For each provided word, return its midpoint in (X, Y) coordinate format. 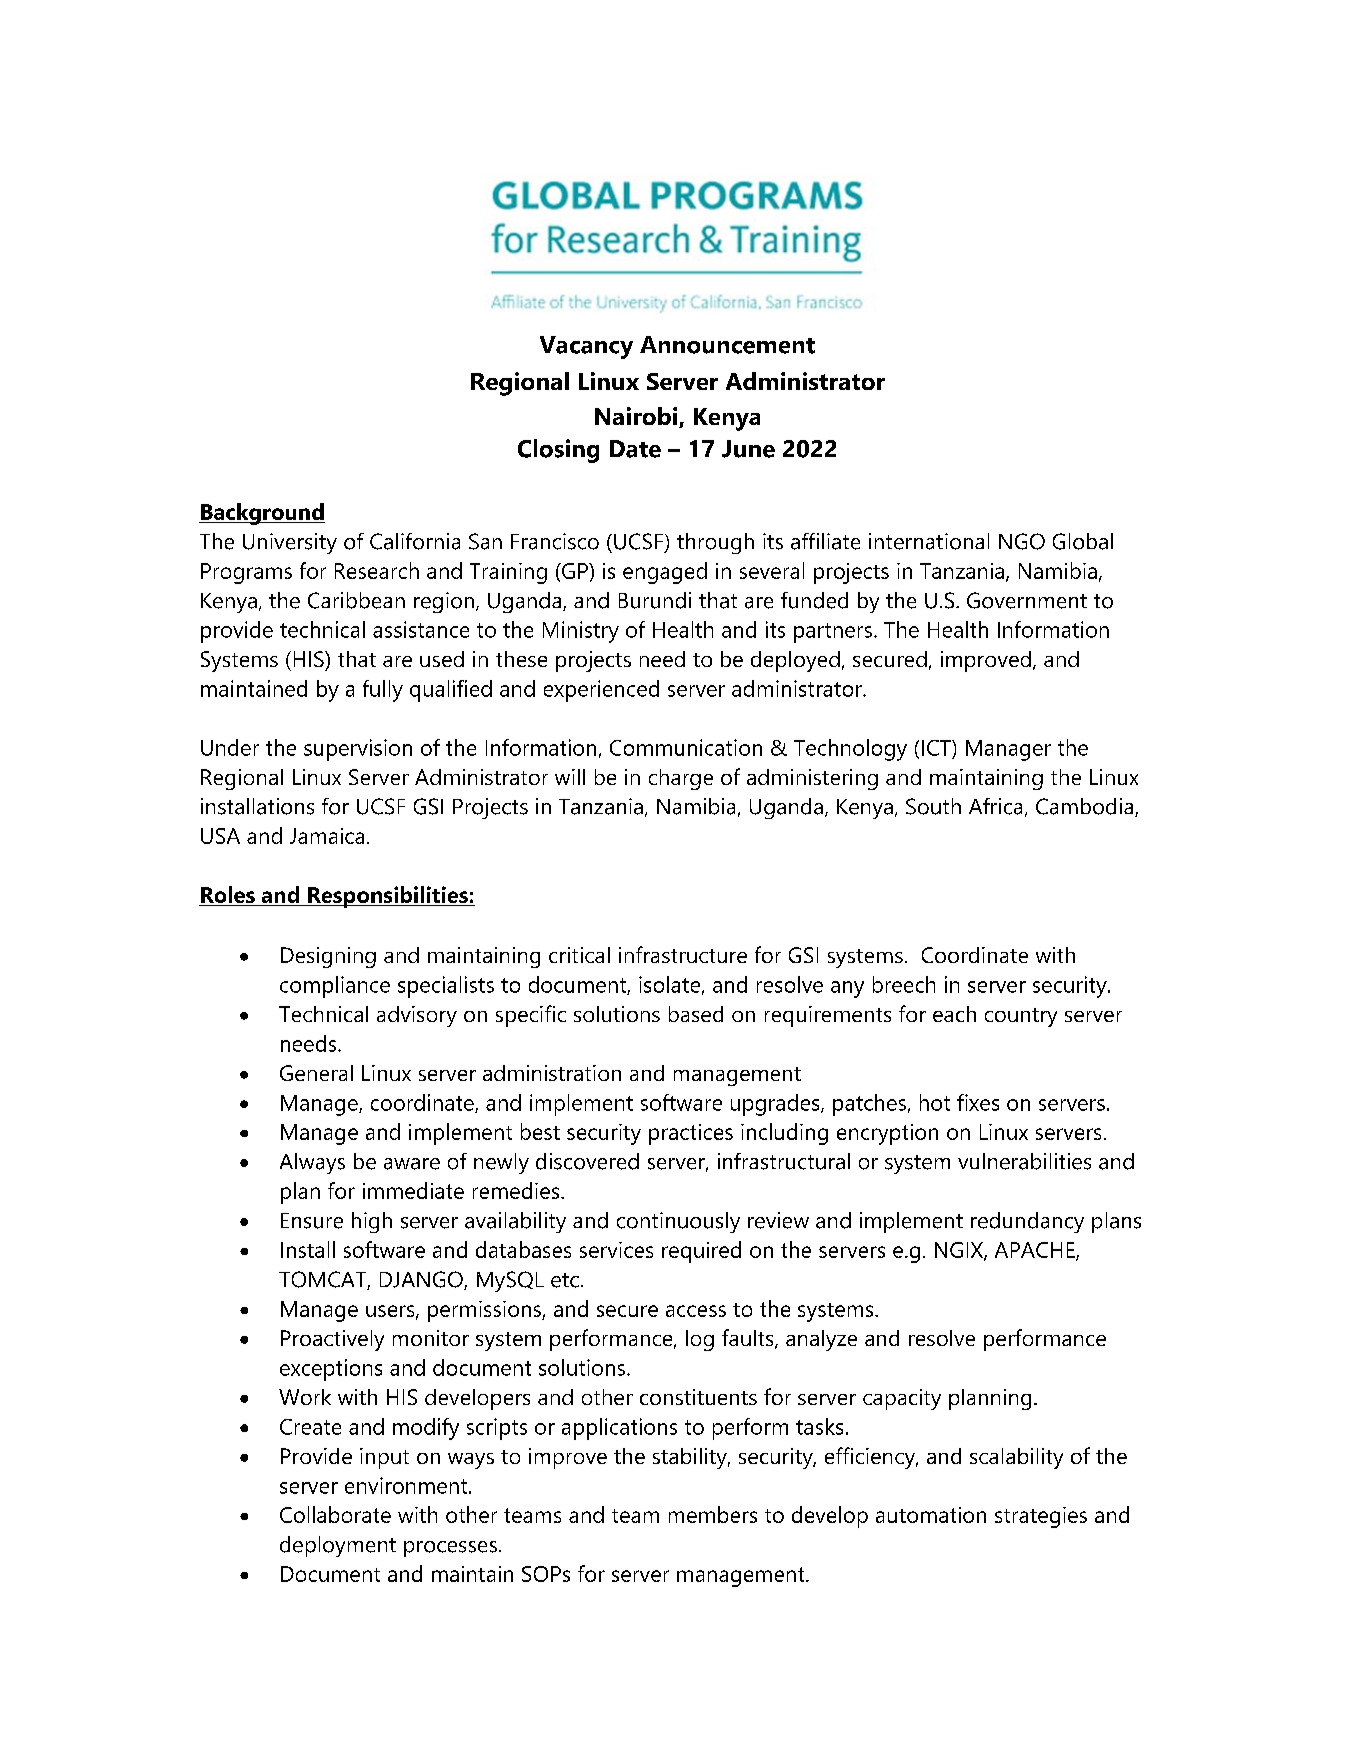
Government (1027, 600)
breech (904, 984)
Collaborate (335, 1514)
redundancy (1027, 1222)
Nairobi (637, 417)
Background (262, 514)
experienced (601, 691)
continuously (678, 1222)
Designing (328, 957)
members (713, 1514)
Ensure (312, 1221)
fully (383, 691)
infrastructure (683, 954)
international (929, 541)
